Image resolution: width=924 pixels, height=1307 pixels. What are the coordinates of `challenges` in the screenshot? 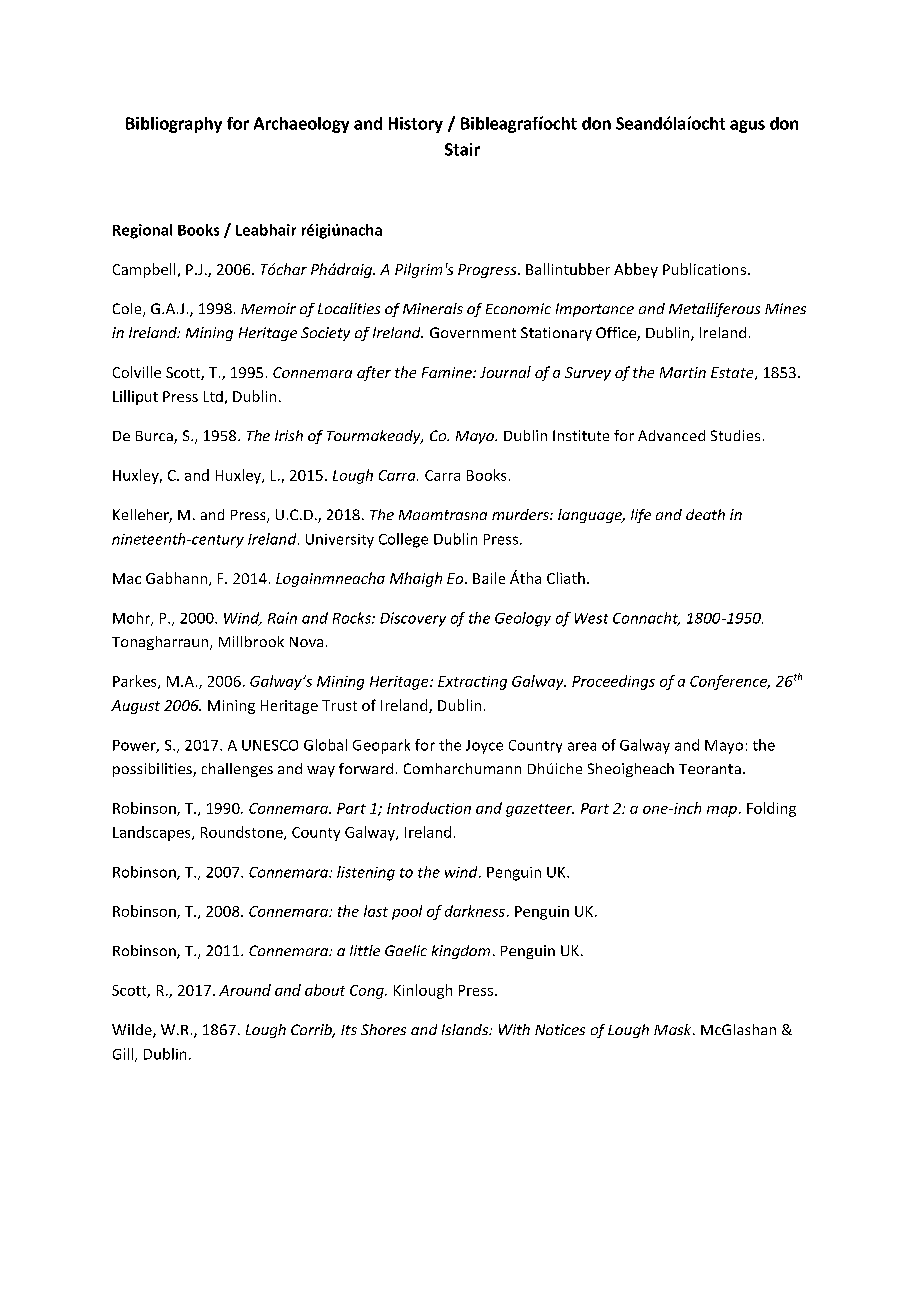 It's located at (237, 770).
